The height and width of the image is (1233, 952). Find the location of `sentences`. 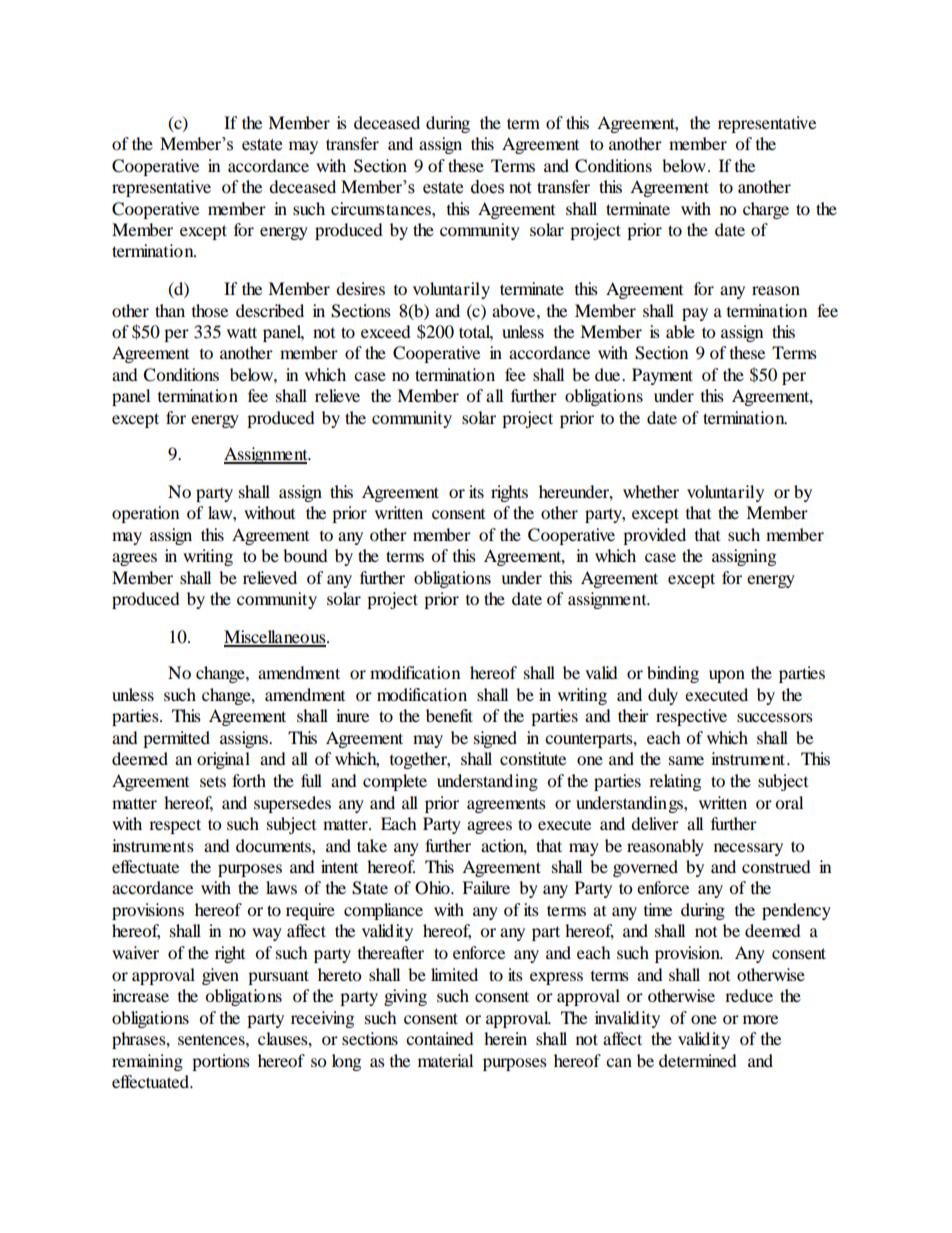

sentences is located at coordinates (212, 1039).
